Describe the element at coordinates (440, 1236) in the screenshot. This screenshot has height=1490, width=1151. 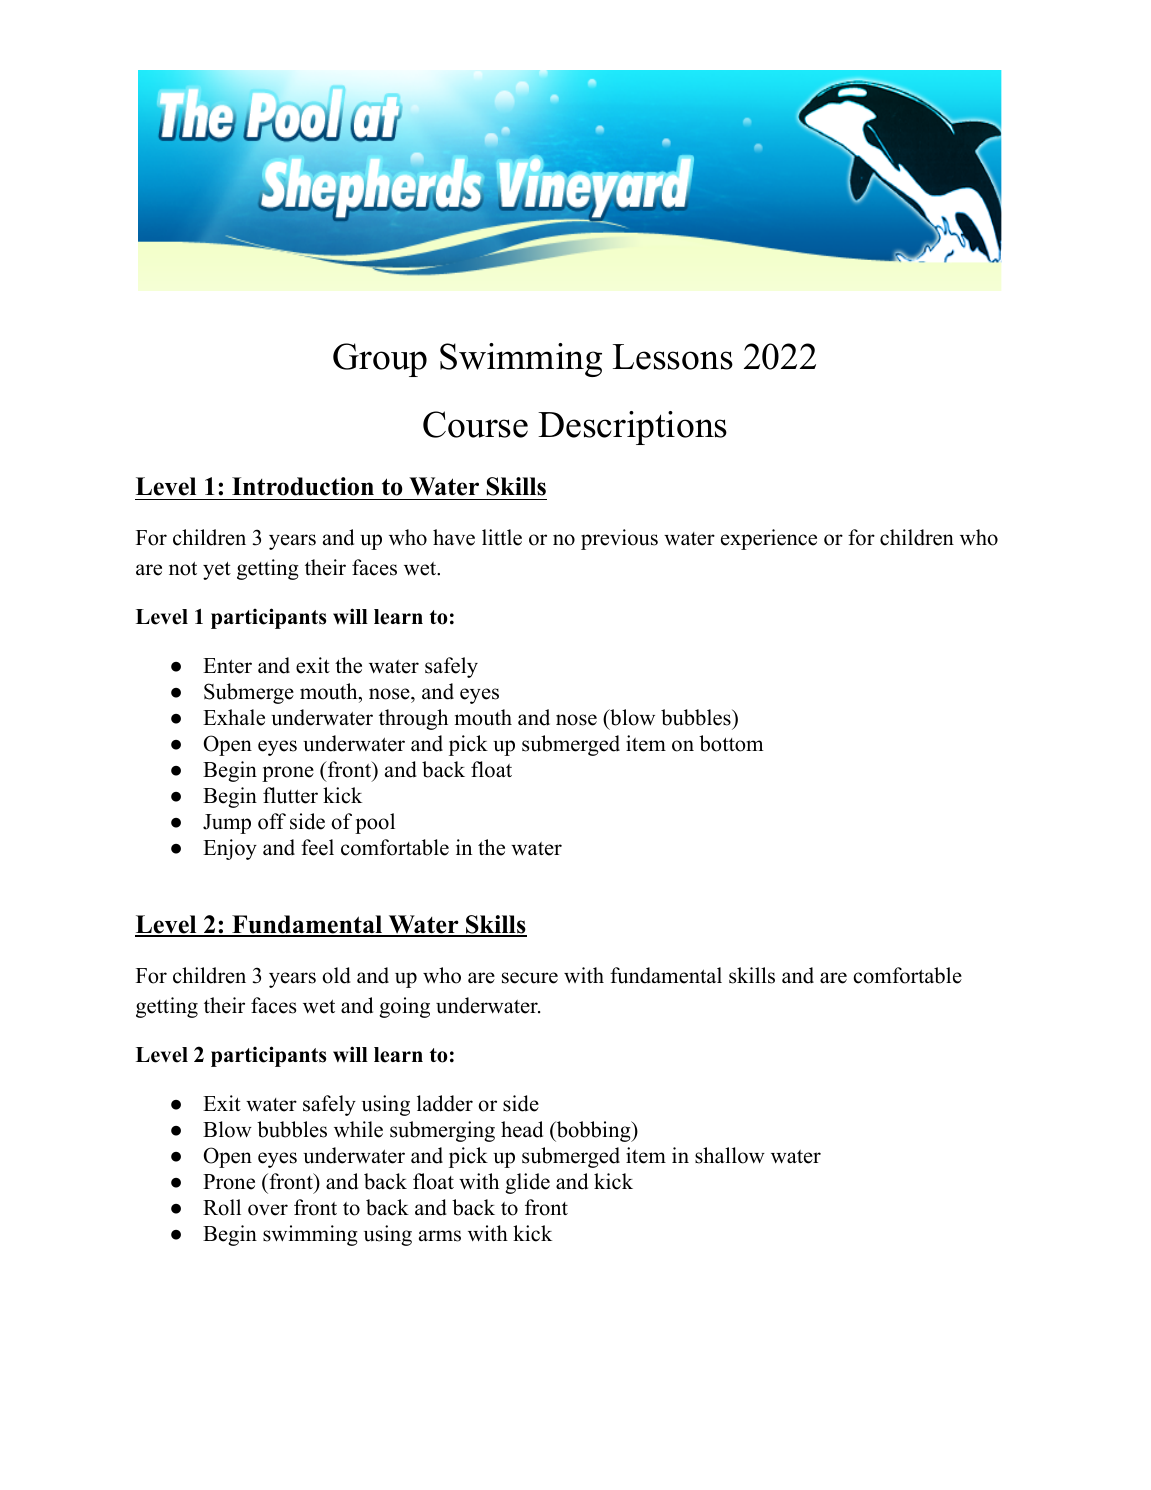
I see `arms` at that location.
